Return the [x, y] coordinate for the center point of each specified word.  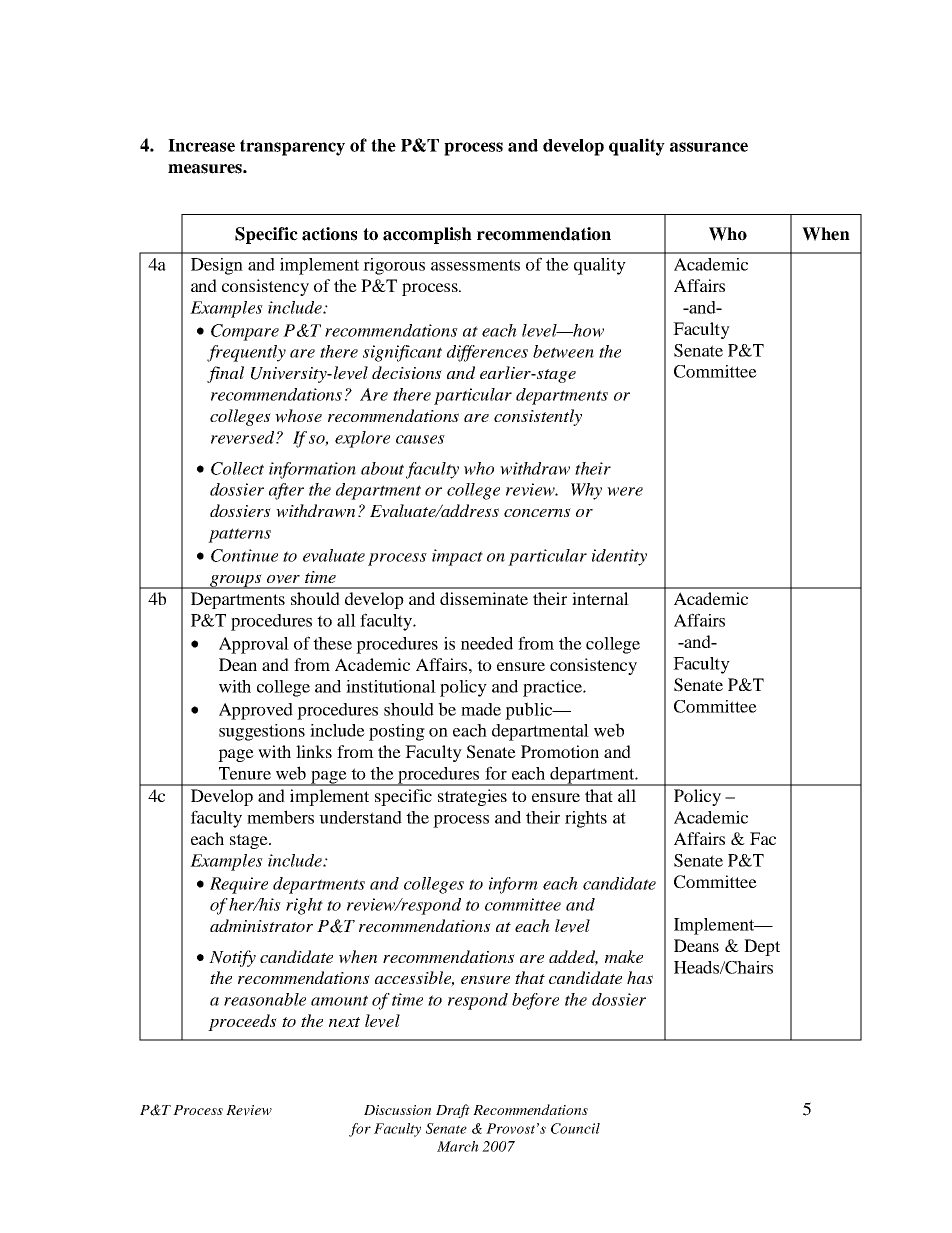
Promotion [560, 751]
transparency [292, 147]
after [286, 491]
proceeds [242, 1022]
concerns [537, 512]
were [625, 491]
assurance [709, 147]
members [280, 817]
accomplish [427, 235]
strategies [472, 797]
